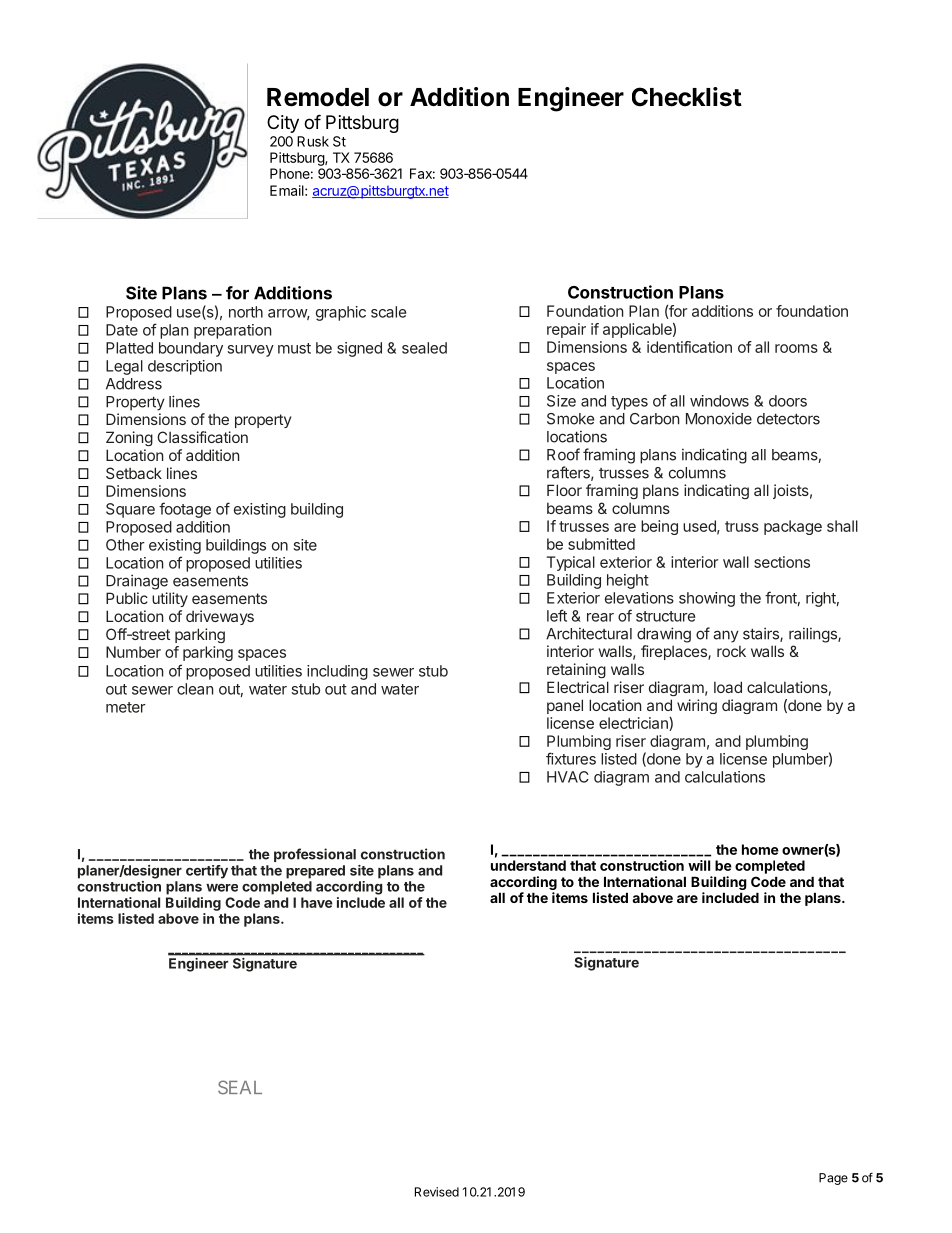 Image resolution: width=952 pixels, height=1233 pixels. Describe the element at coordinates (563, 454) in the page. I see `Roof` at that location.
